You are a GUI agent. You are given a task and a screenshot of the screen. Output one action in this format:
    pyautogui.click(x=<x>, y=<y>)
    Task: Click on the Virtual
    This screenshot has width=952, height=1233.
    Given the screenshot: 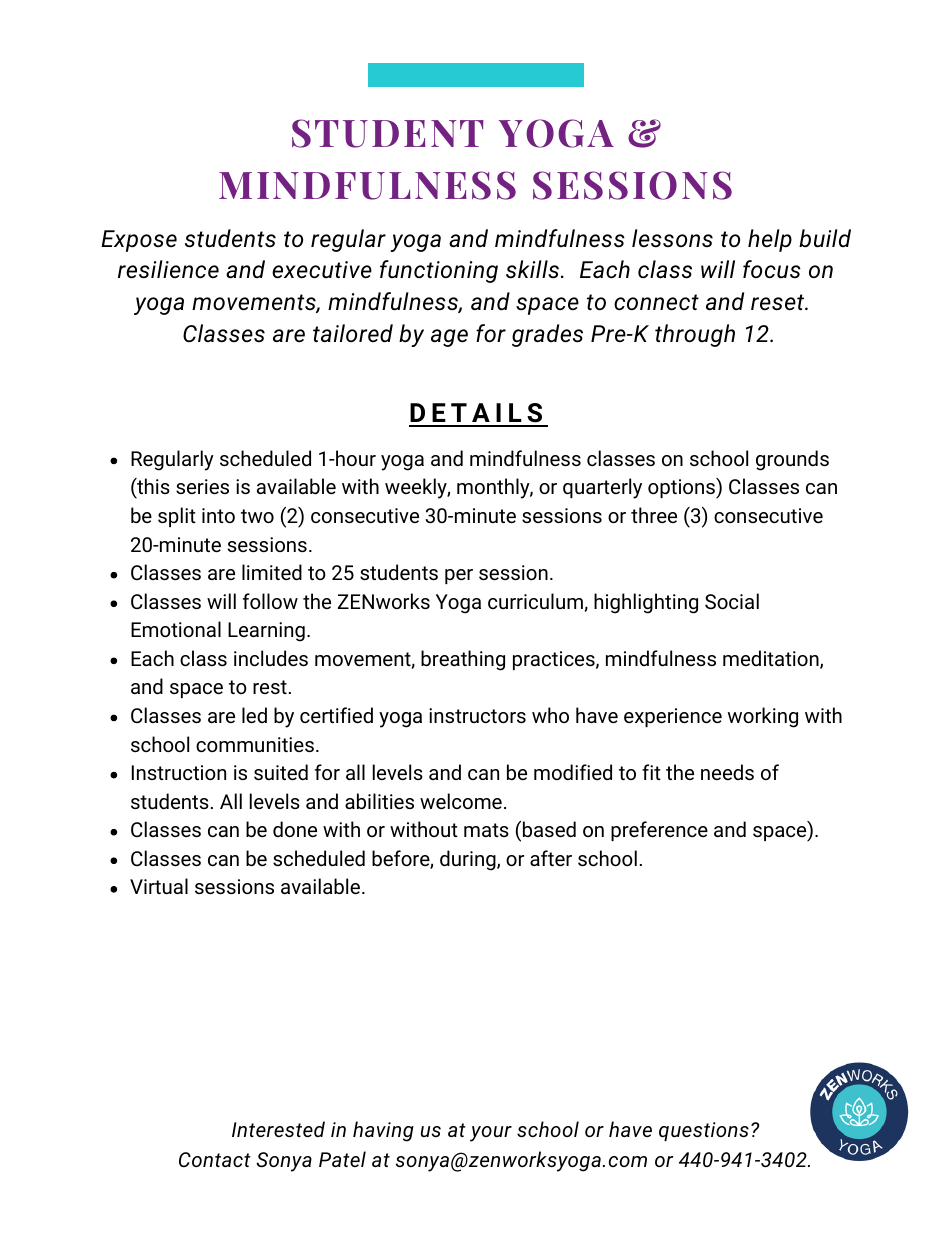 What is the action you would take?
    pyautogui.click(x=159, y=886)
